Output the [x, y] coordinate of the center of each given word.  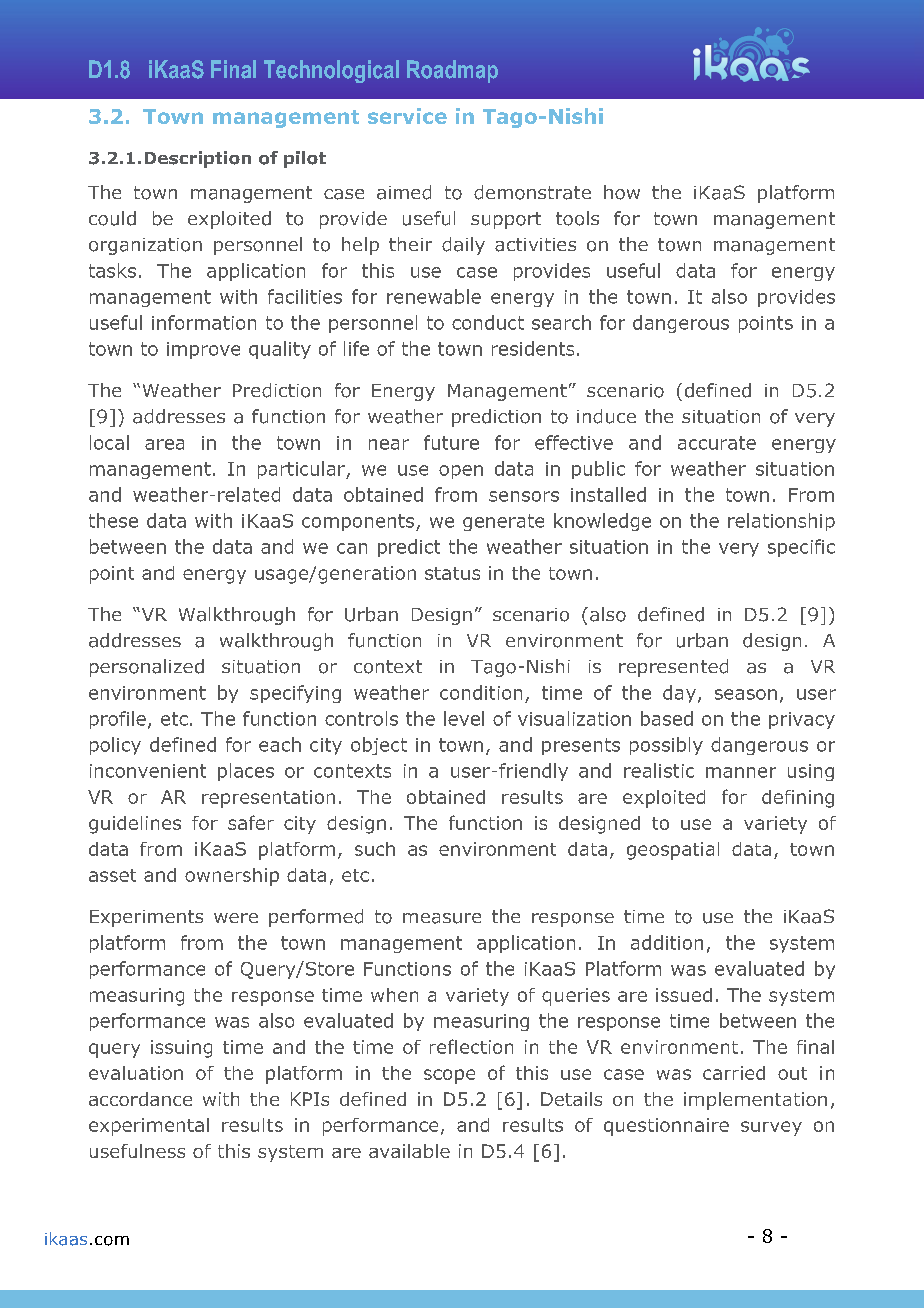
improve [203, 350]
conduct [488, 322]
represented [673, 668]
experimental [149, 1127]
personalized [147, 668]
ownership [232, 877]
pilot [305, 159]
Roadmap [452, 71]
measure [442, 918]
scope [449, 1076]
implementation [755, 1101]
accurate [717, 443]
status [452, 573]
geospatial [673, 851]
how [622, 192]
